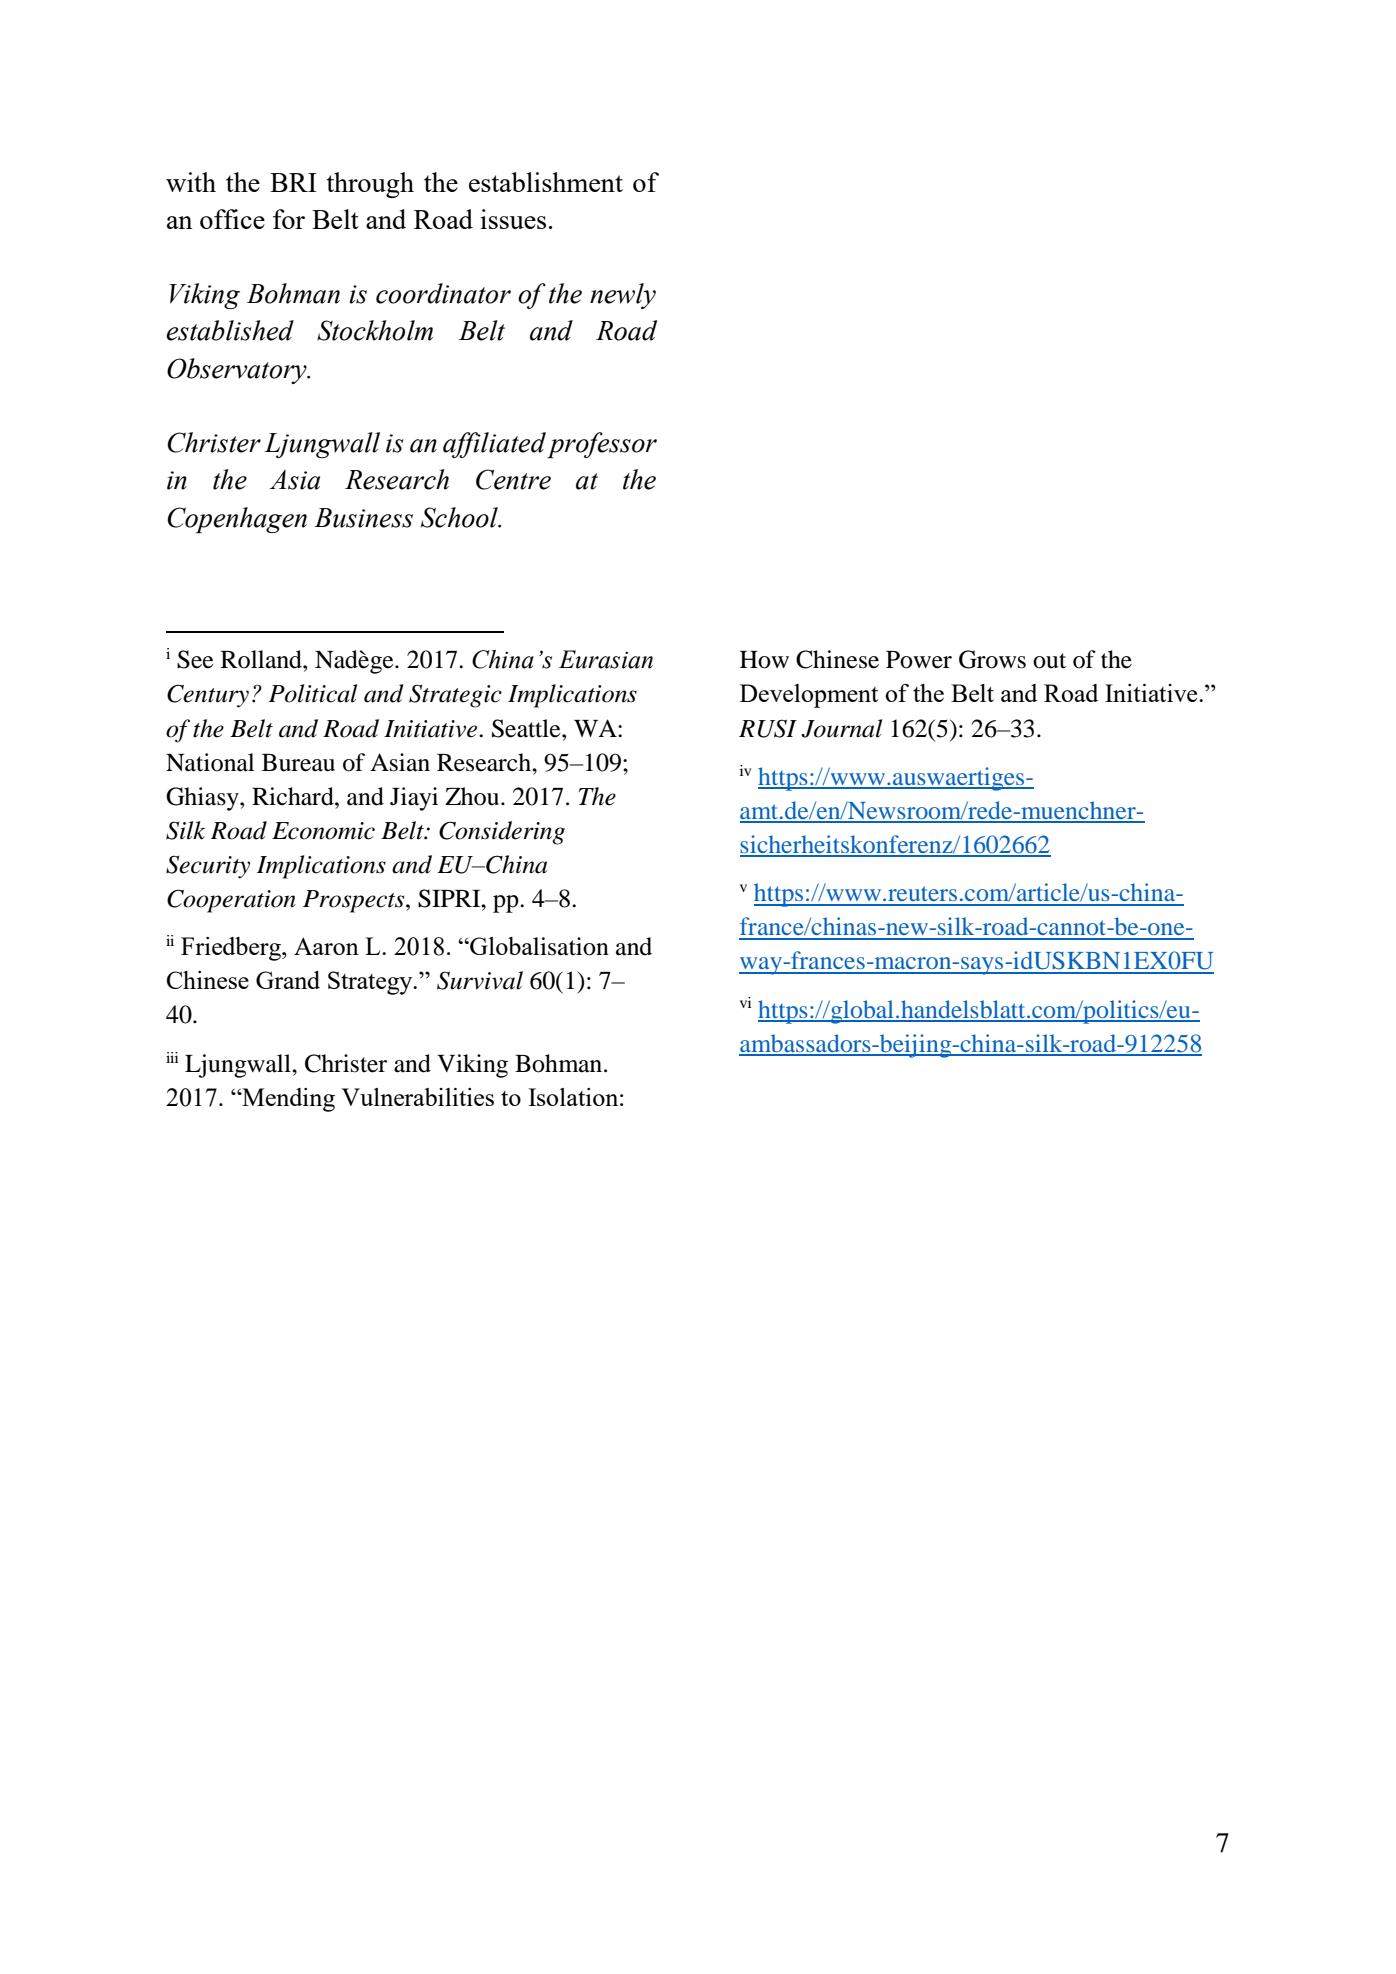 Image resolution: width=1396 pixels, height=1974 pixels. What do you see at coordinates (841, 728) in the document?
I see `Journal` at bounding box center [841, 728].
